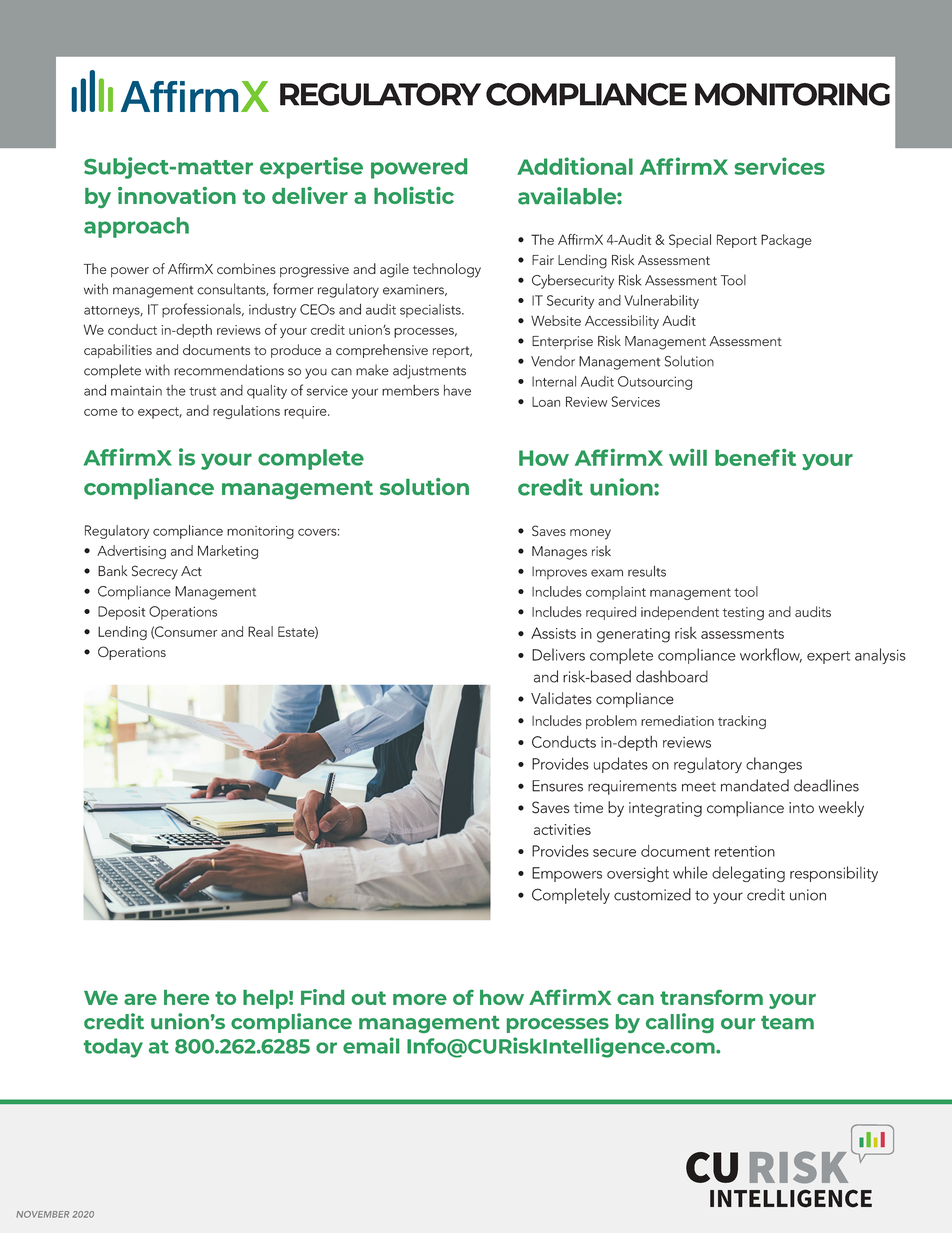 Image resolution: width=952 pixels, height=1233 pixels. Describe the element at coordinates (177, 195) in the screenshot. I see `innovation` at that location.
